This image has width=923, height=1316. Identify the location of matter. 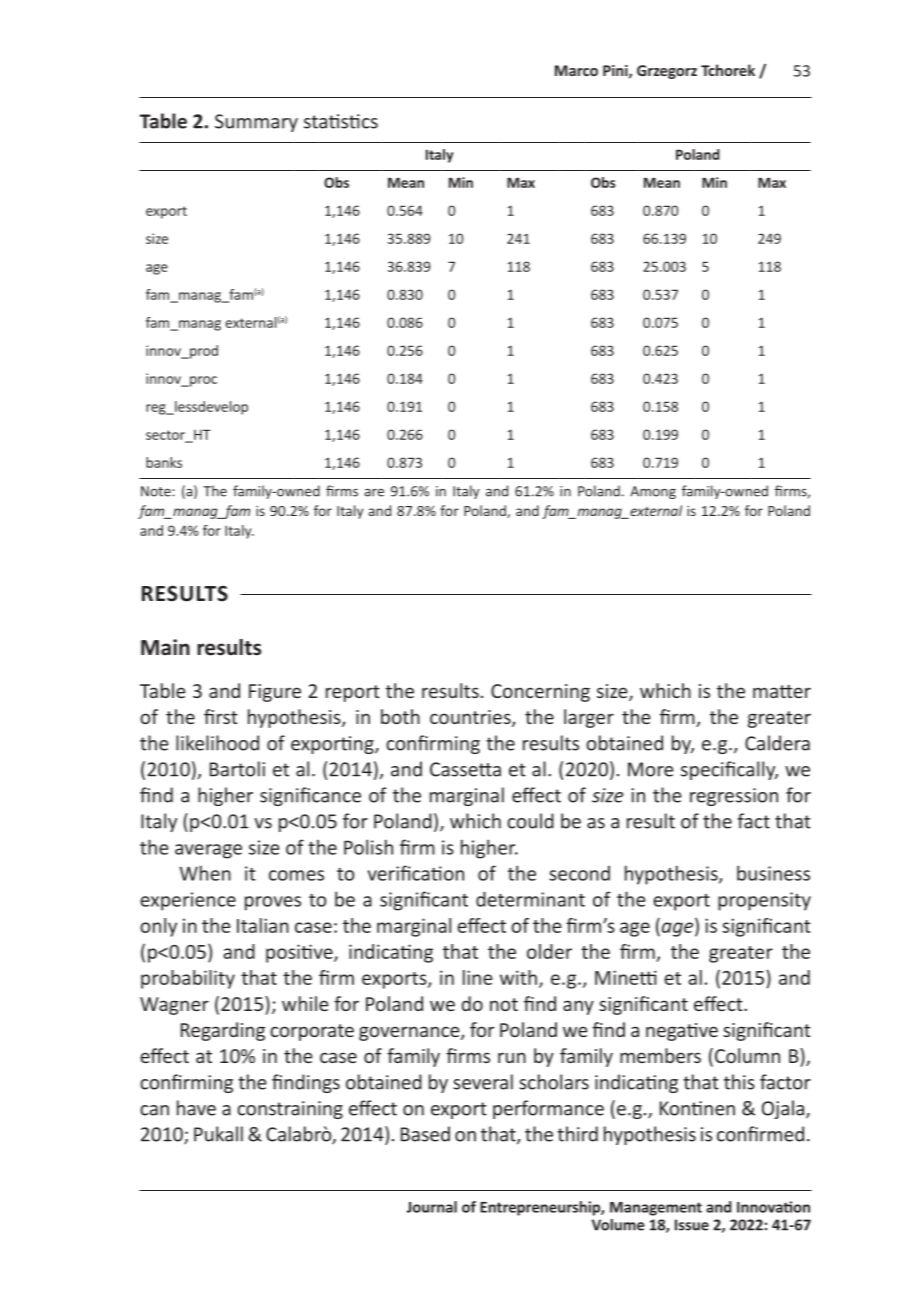
(782, 691).
